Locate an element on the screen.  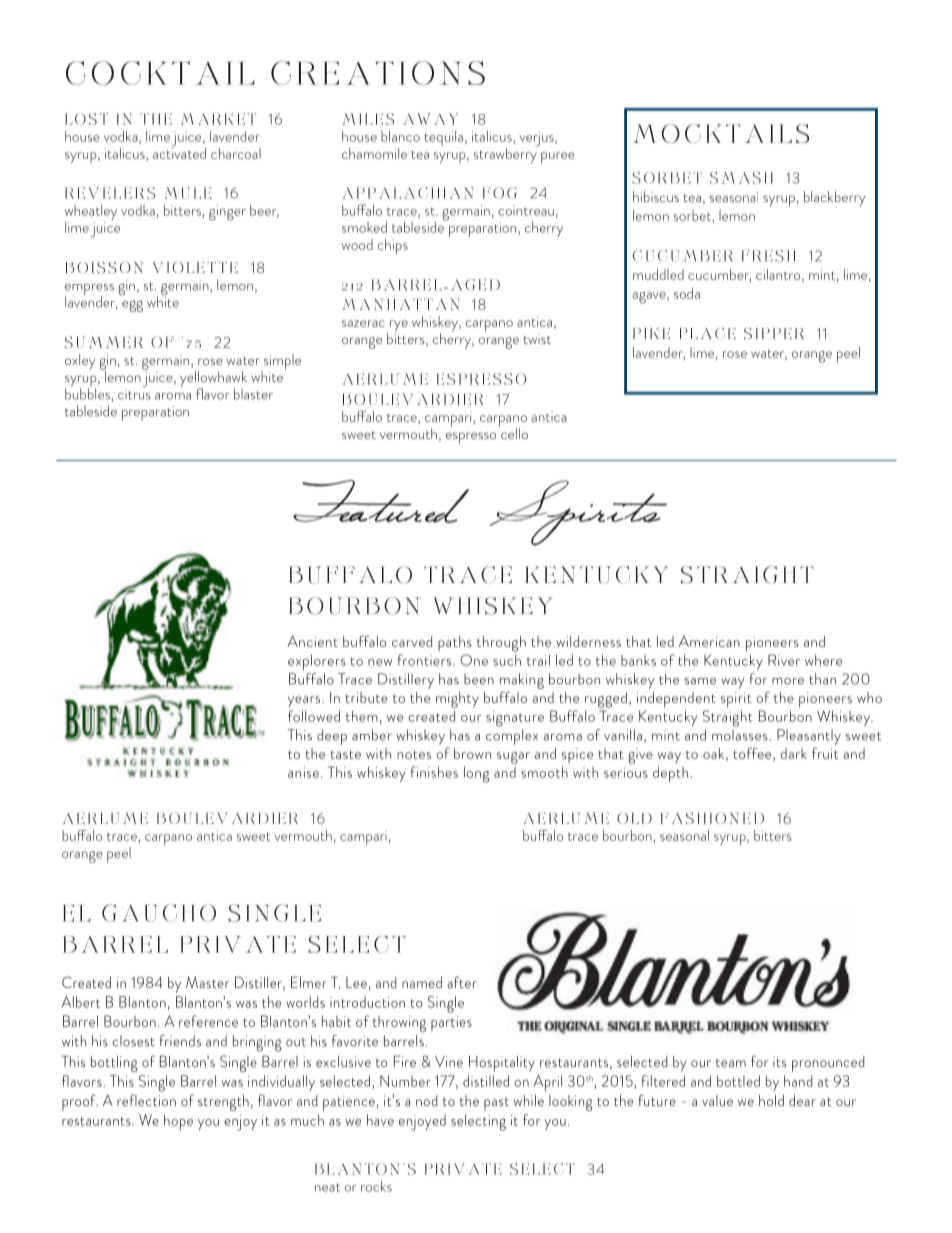
anise is located at coordinates (303, 772).
